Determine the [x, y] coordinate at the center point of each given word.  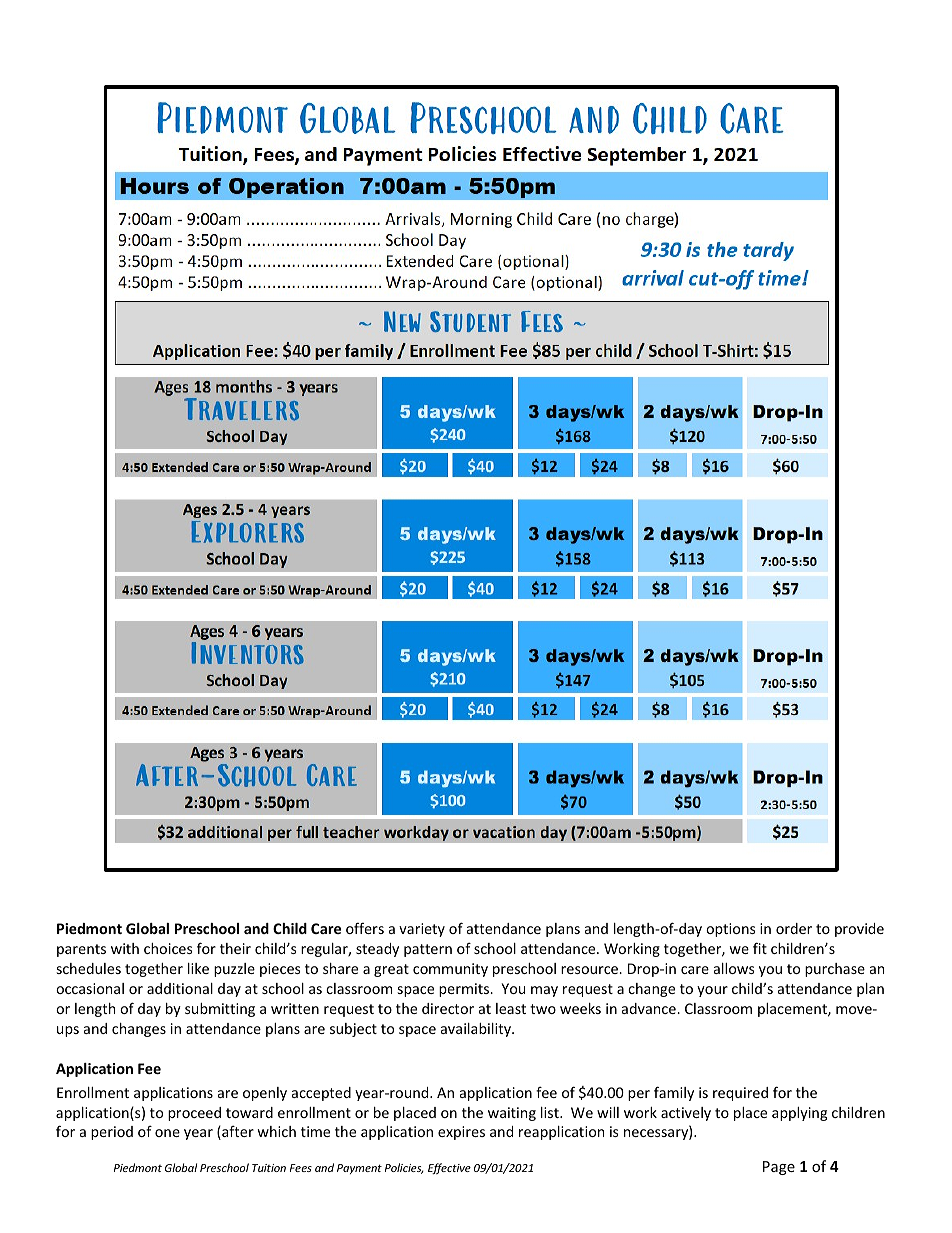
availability [477, 1030]
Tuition [269, 1168]
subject [353, 1030]
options [731, 930]
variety [422, 930]
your [712, 991]
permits [465, 990]
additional [180, 988]
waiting [512, 1114]
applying [799, 1114]
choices [168, 948]
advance [650, 1008]
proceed [194, 1114]
